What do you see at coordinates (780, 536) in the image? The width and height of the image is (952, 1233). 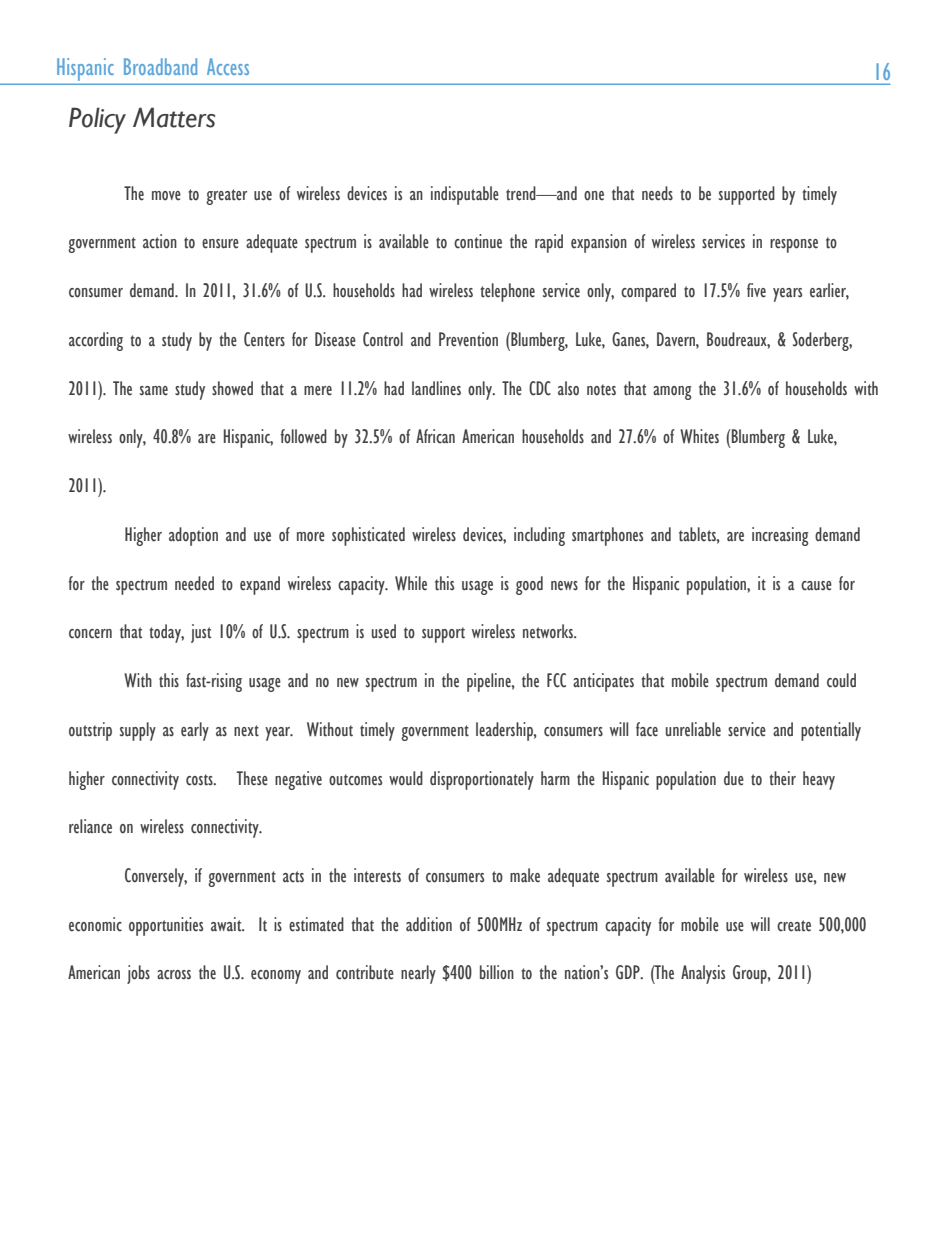 I see `increasing` at bounding box center [780, 536].
